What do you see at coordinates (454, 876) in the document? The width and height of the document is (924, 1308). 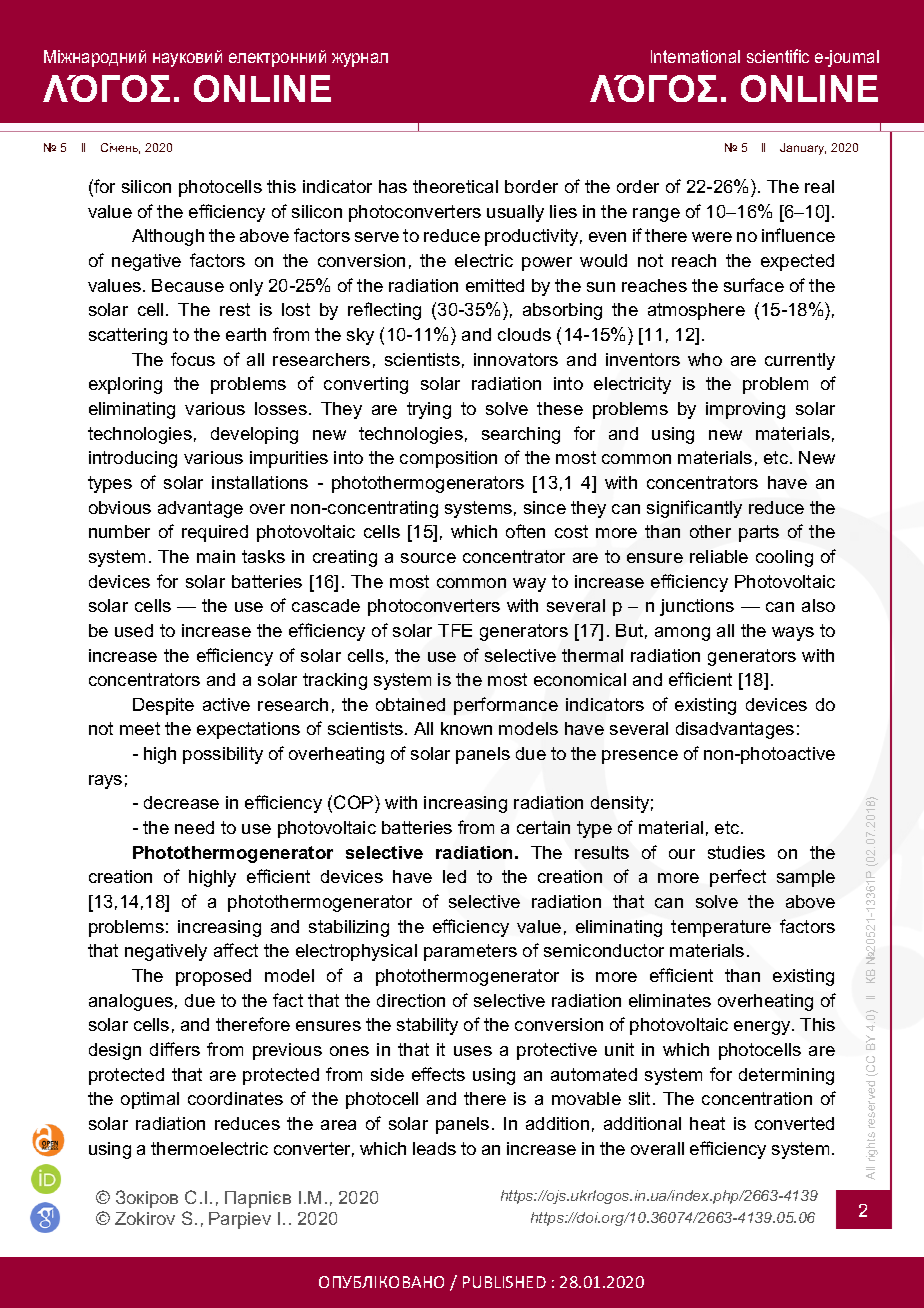 I see `led` at bounding box center [454, 876].
